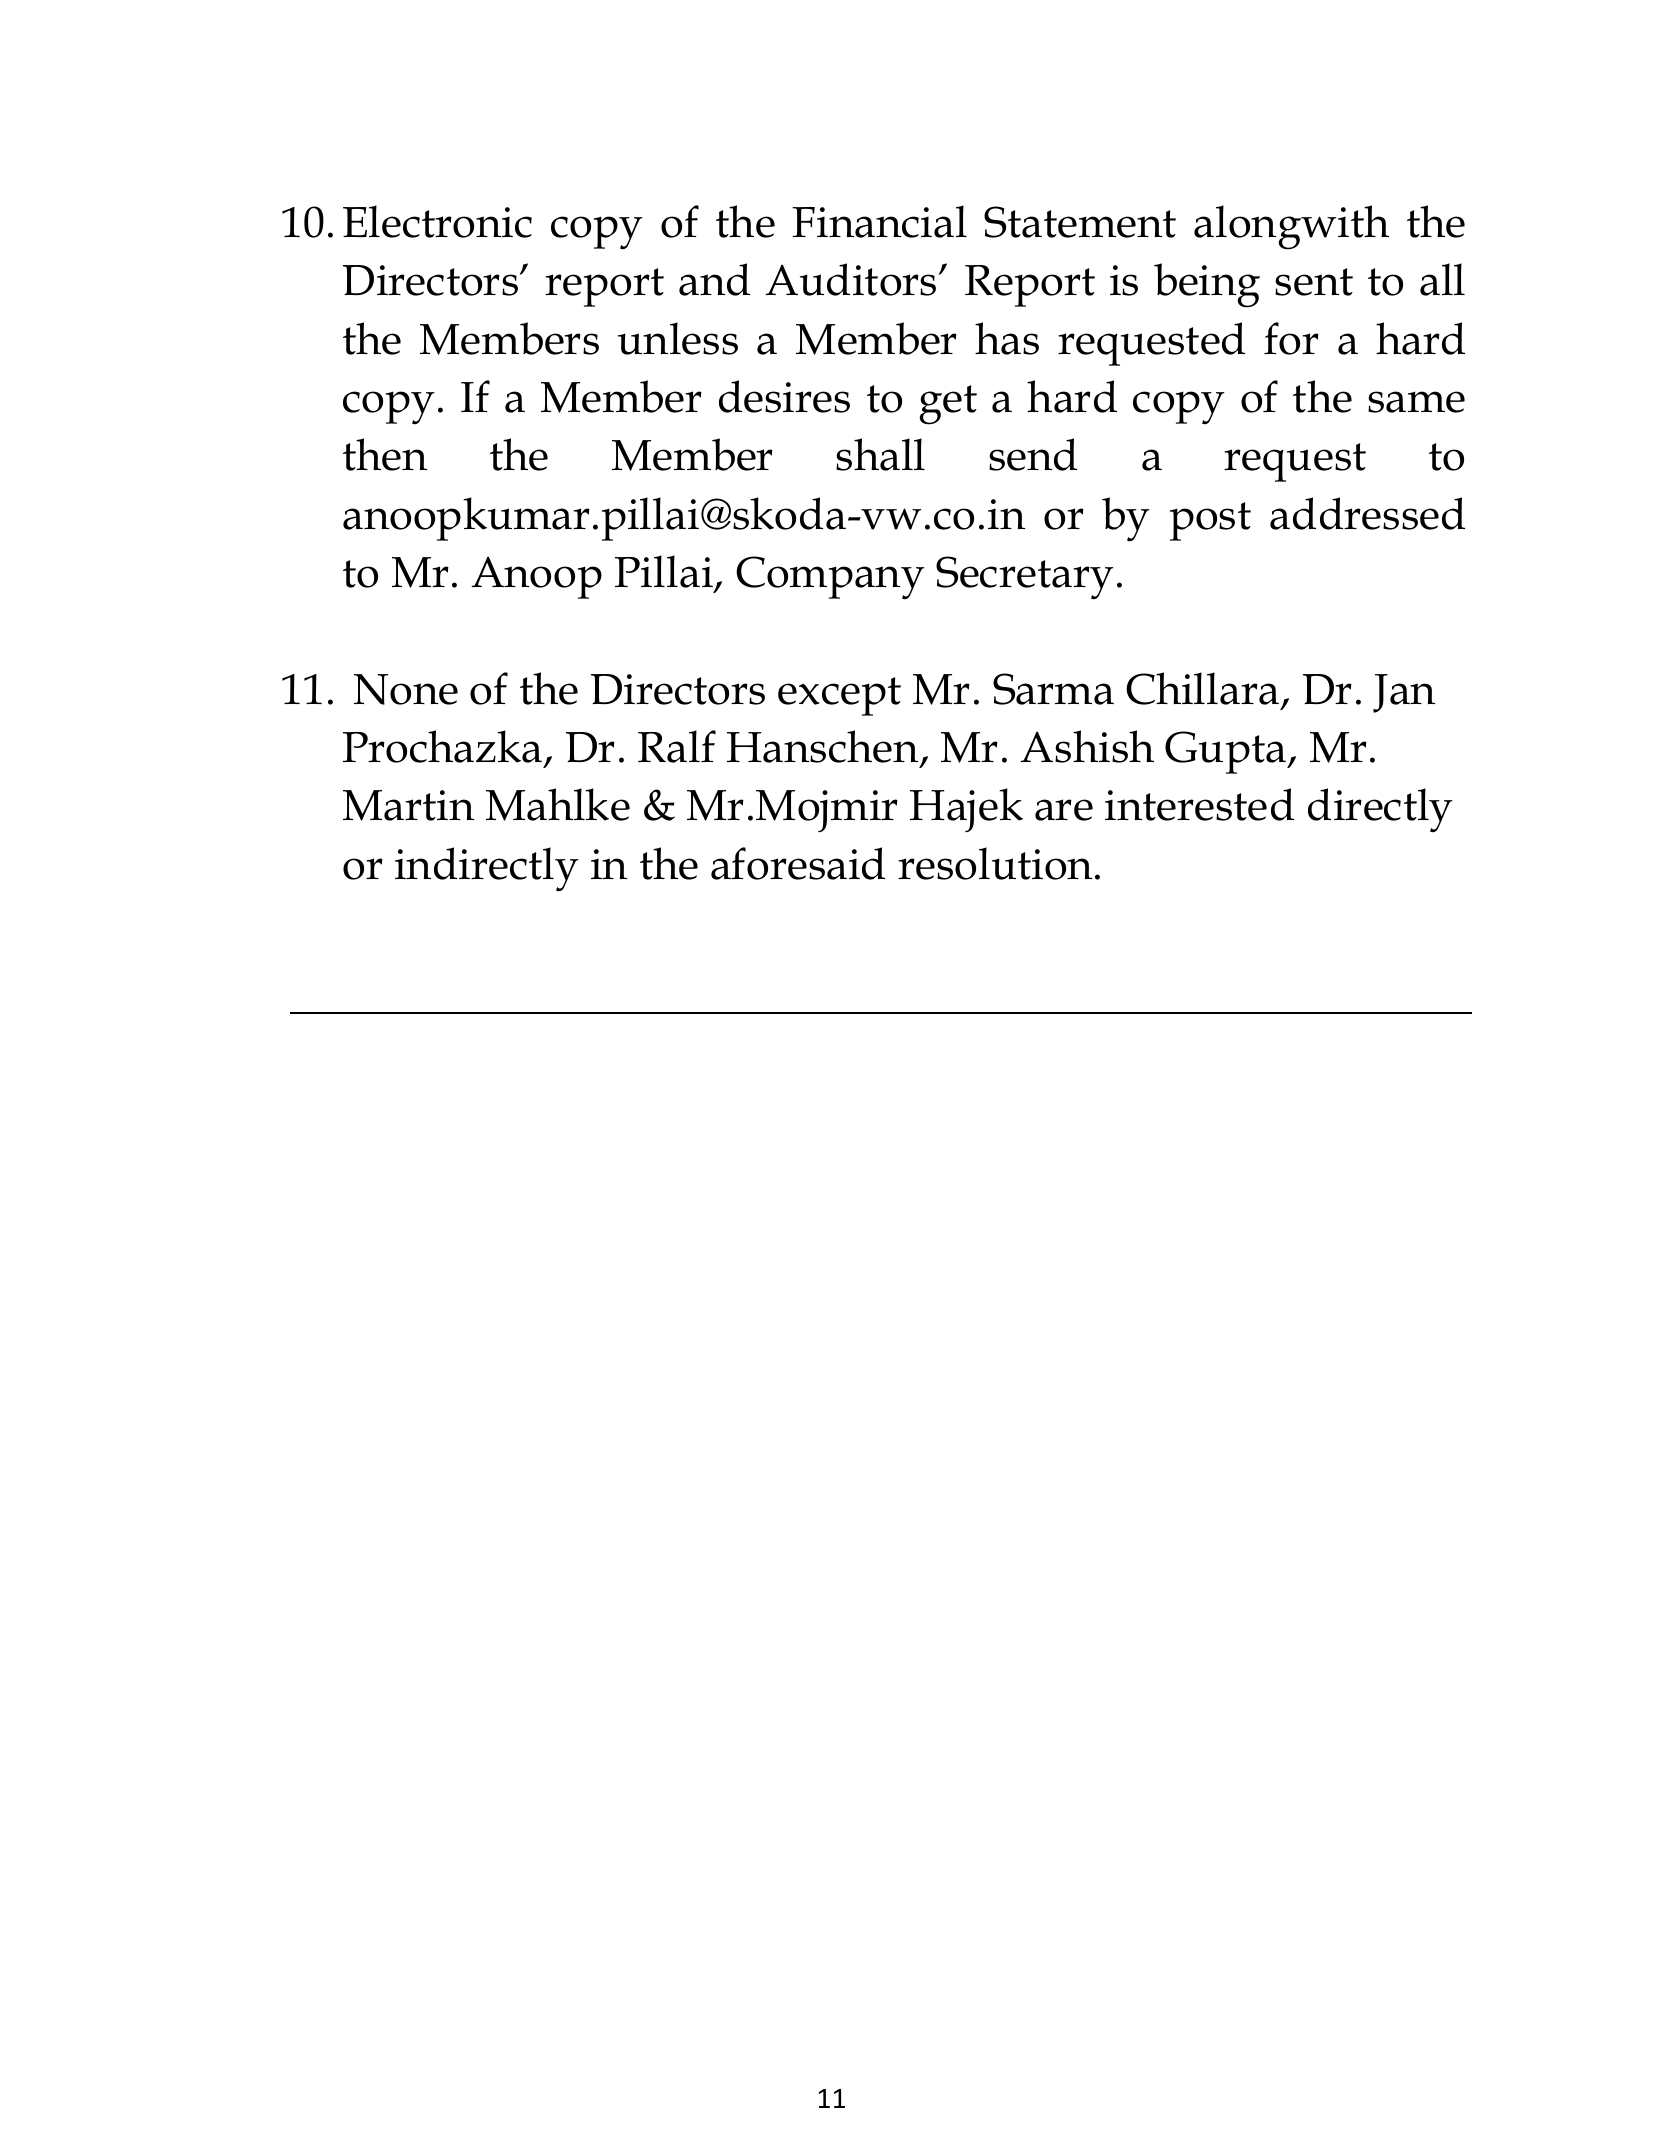 This screenshot has height=2153, width=1663. I want to click on sent, so click(1314, 282).
